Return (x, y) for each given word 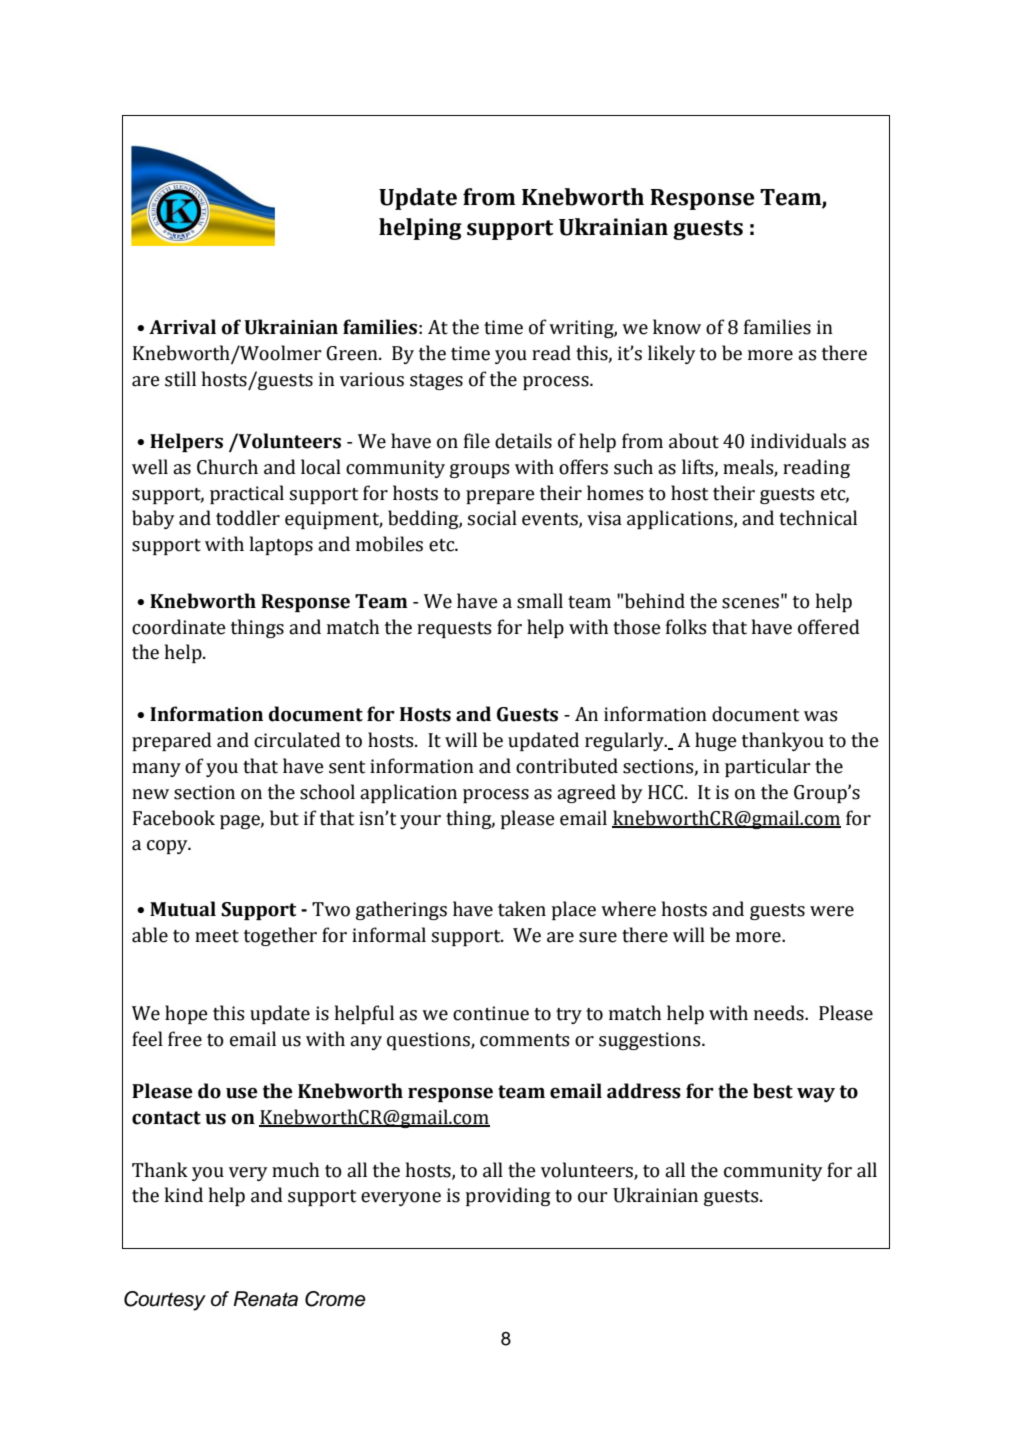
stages (436, 382)
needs (780, 1013)
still (180, 379)
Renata (265, 1299)
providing (507, 1196)
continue (491, 1013)
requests (454, 630)
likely (672, 354)
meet (217, 936)
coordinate (179, 627)
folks (686, 627)
